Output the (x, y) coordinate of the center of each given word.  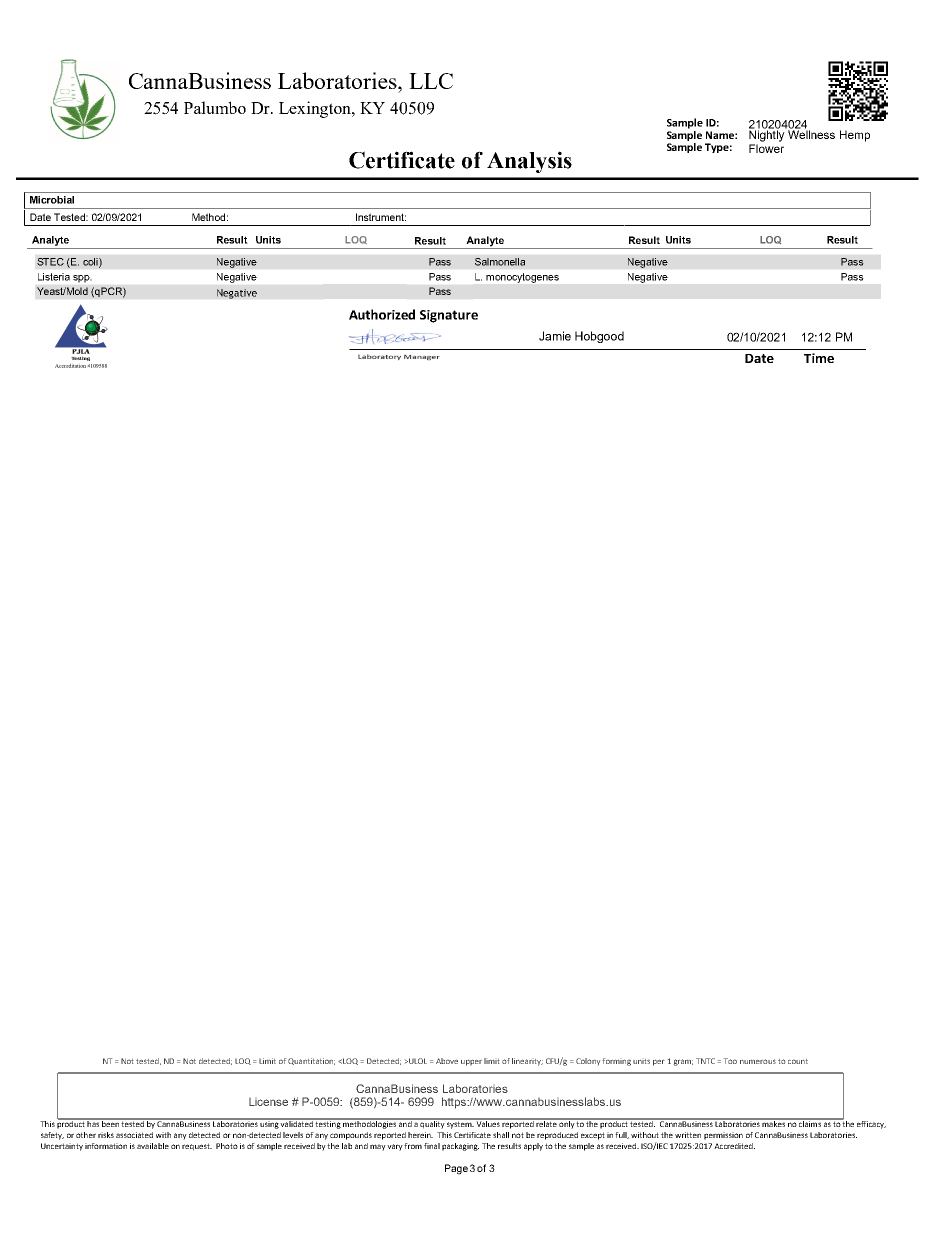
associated (134, 1135)
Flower (766, 148)
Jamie (555, 336)
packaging (460, 1147)
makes (774, 1123)
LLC (431, 81)
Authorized (382, 314)
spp (81, 278)
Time (819, 358)
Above (447, 1061)
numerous (758, 1061)
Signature (449, 316)
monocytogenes (522, 278)
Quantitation (311, 1061)
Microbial (52, 200)
